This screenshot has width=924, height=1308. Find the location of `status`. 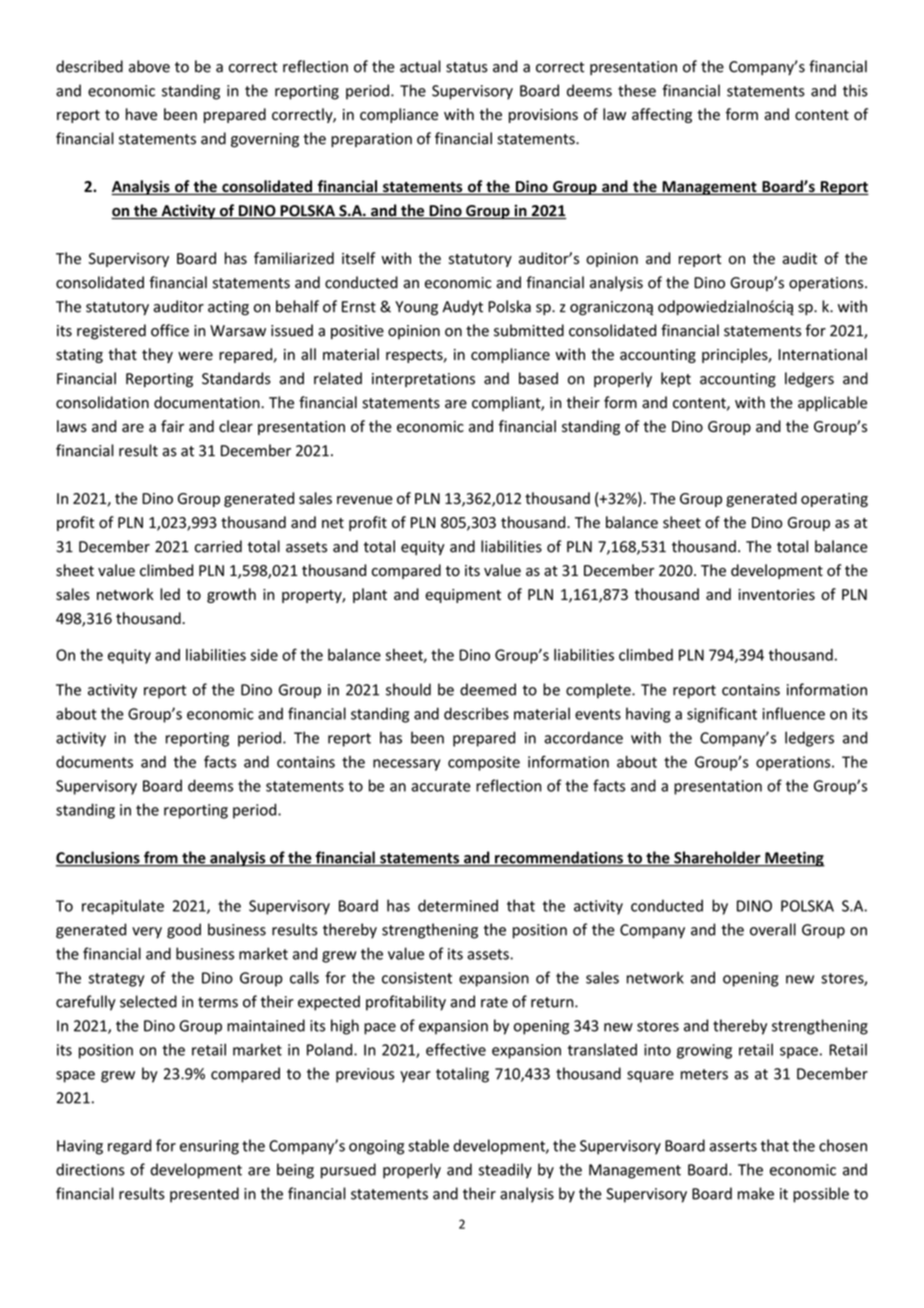

status is located at coordinates (467, 67).
